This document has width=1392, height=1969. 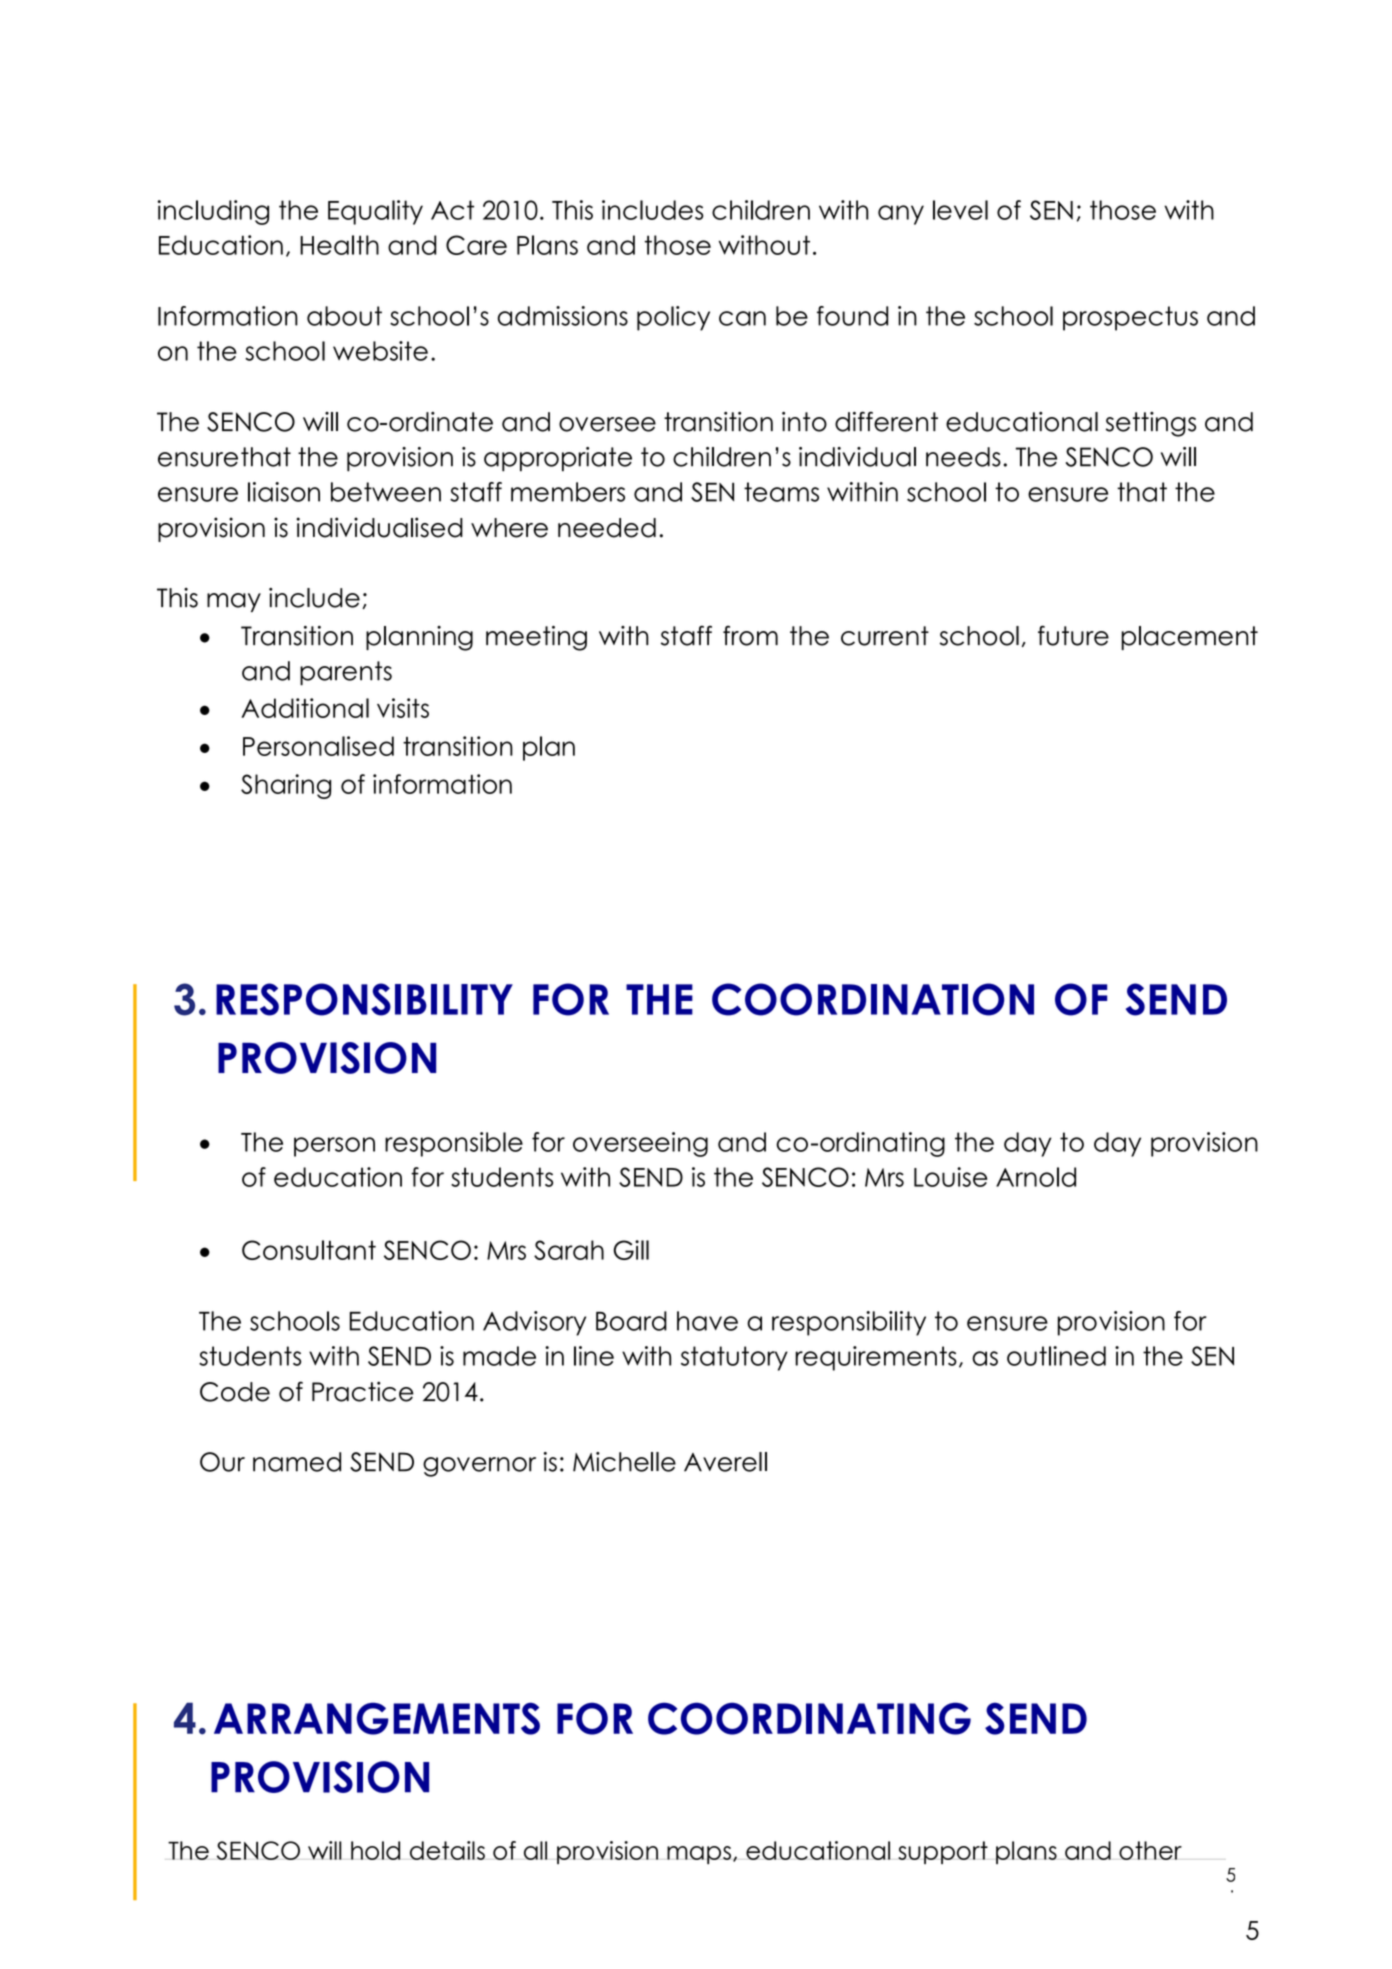 I want to click on Arnold, so click(x=1036, y=1177).
